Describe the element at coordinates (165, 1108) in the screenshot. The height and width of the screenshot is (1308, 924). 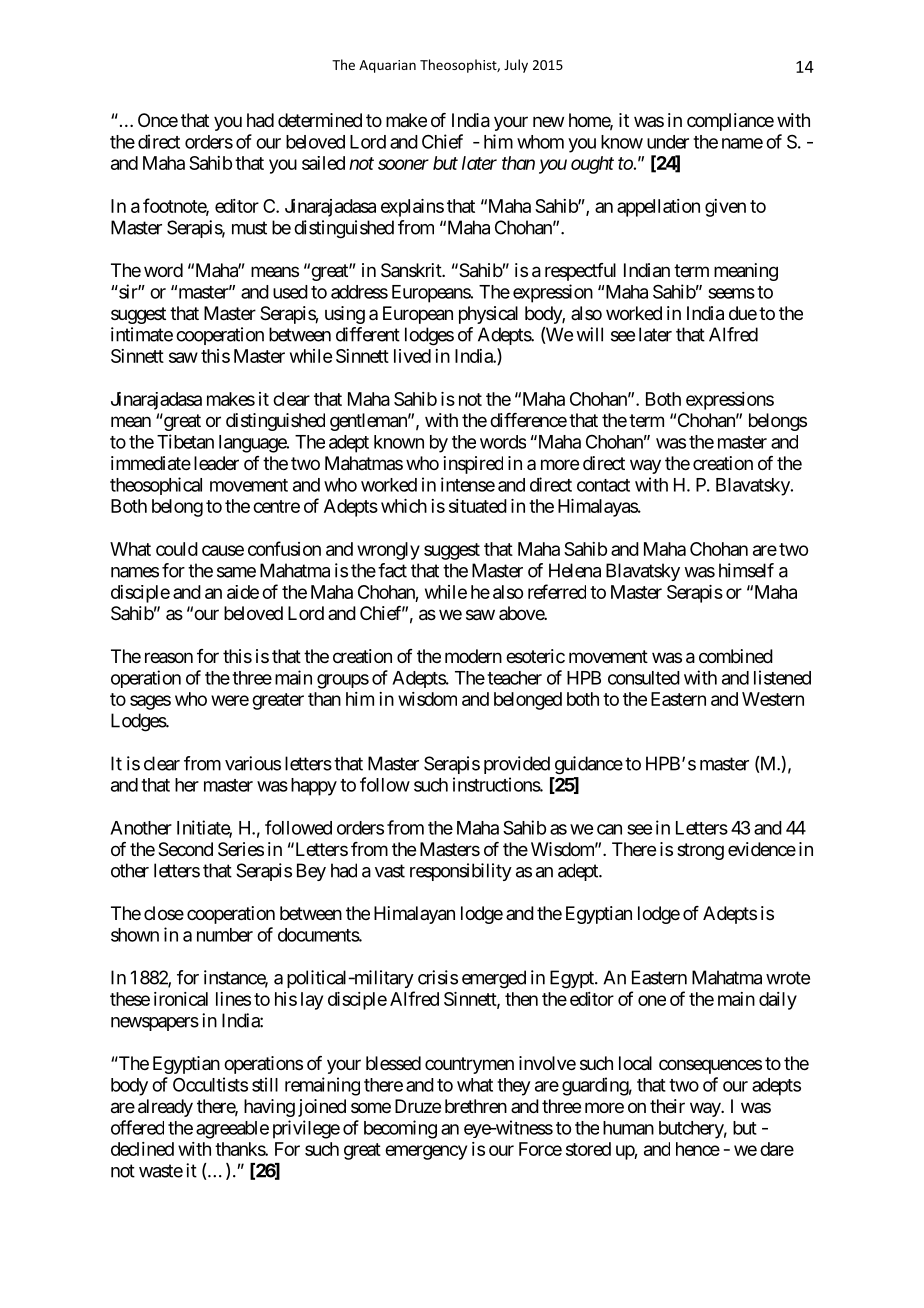
I see `already` at that location.
